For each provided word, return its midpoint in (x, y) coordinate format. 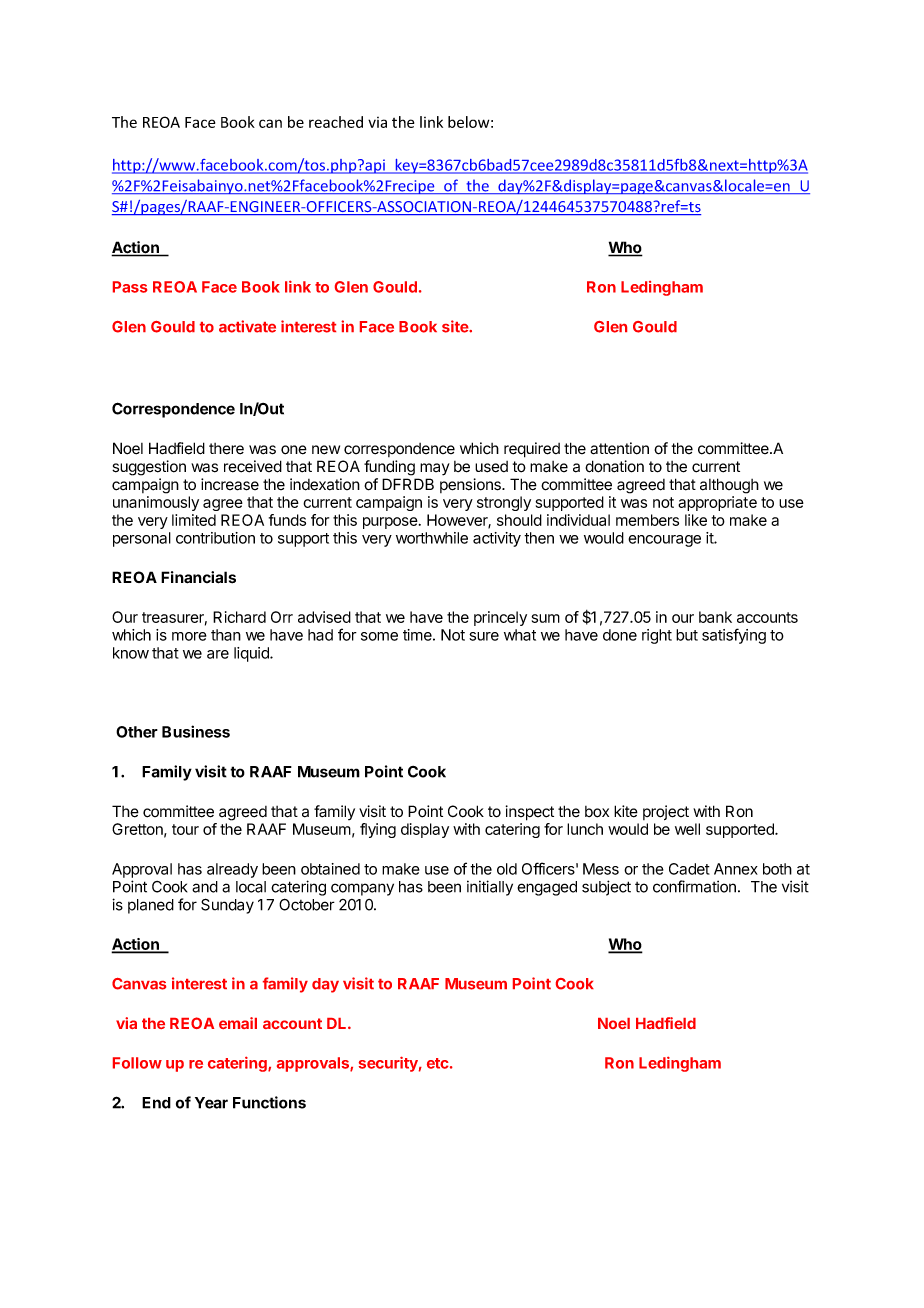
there (226, 449)
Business (196, 731)
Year (211, 1103)
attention (619, 448)
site (456, 326)
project (666, 812)
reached (336, 122)
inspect (530, 813)
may (435, 469)
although (729, 486)
